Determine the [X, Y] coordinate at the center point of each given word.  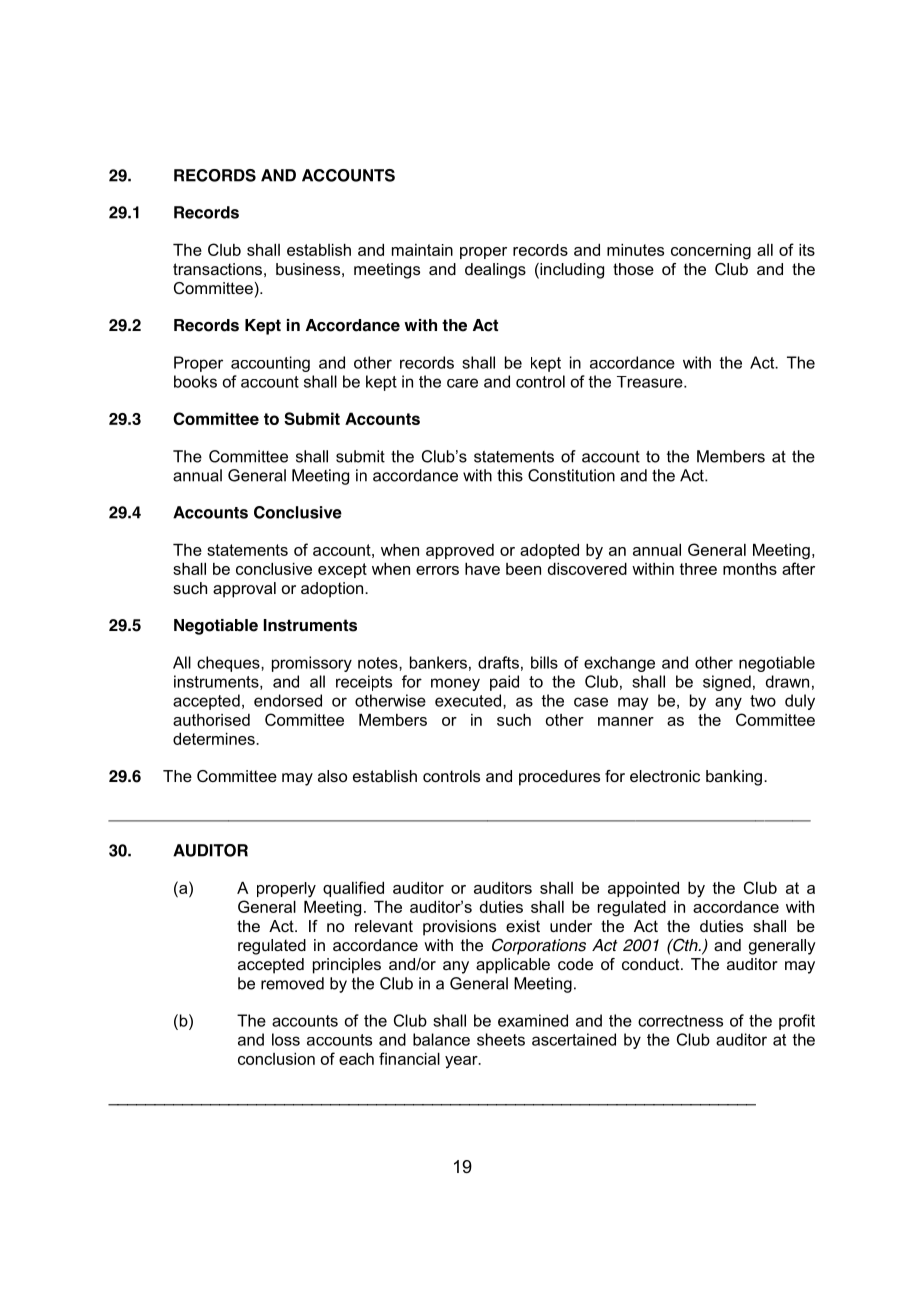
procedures [559, 778]
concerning [711, 252]
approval [244, 590]
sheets [501, 1039]
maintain [422, 250]
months [750, 569]
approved [460, 551]
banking [734, 778]
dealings [495, 271]
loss [286, 1039]
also [332, 776]
